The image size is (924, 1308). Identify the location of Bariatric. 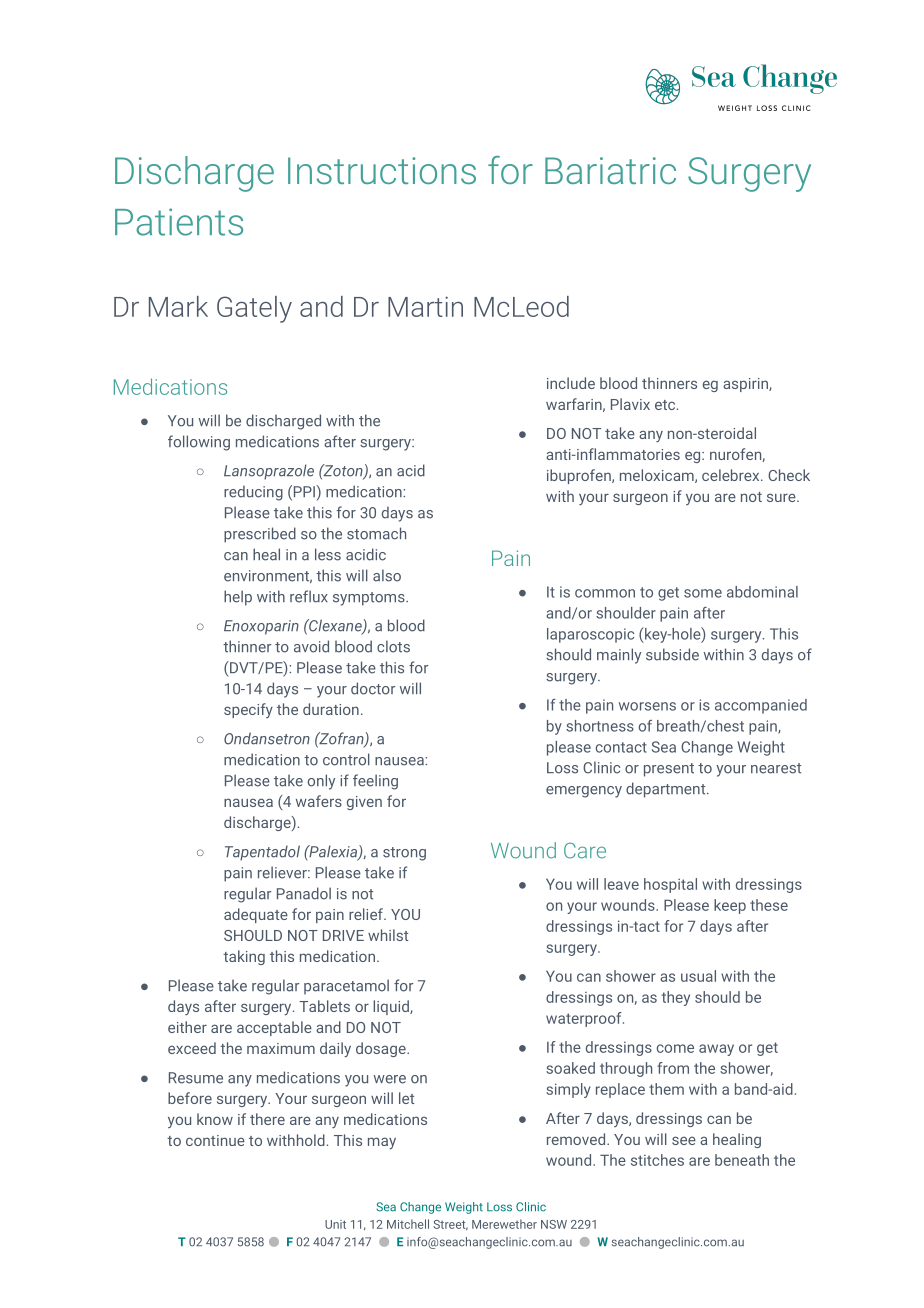
(610, 170).
